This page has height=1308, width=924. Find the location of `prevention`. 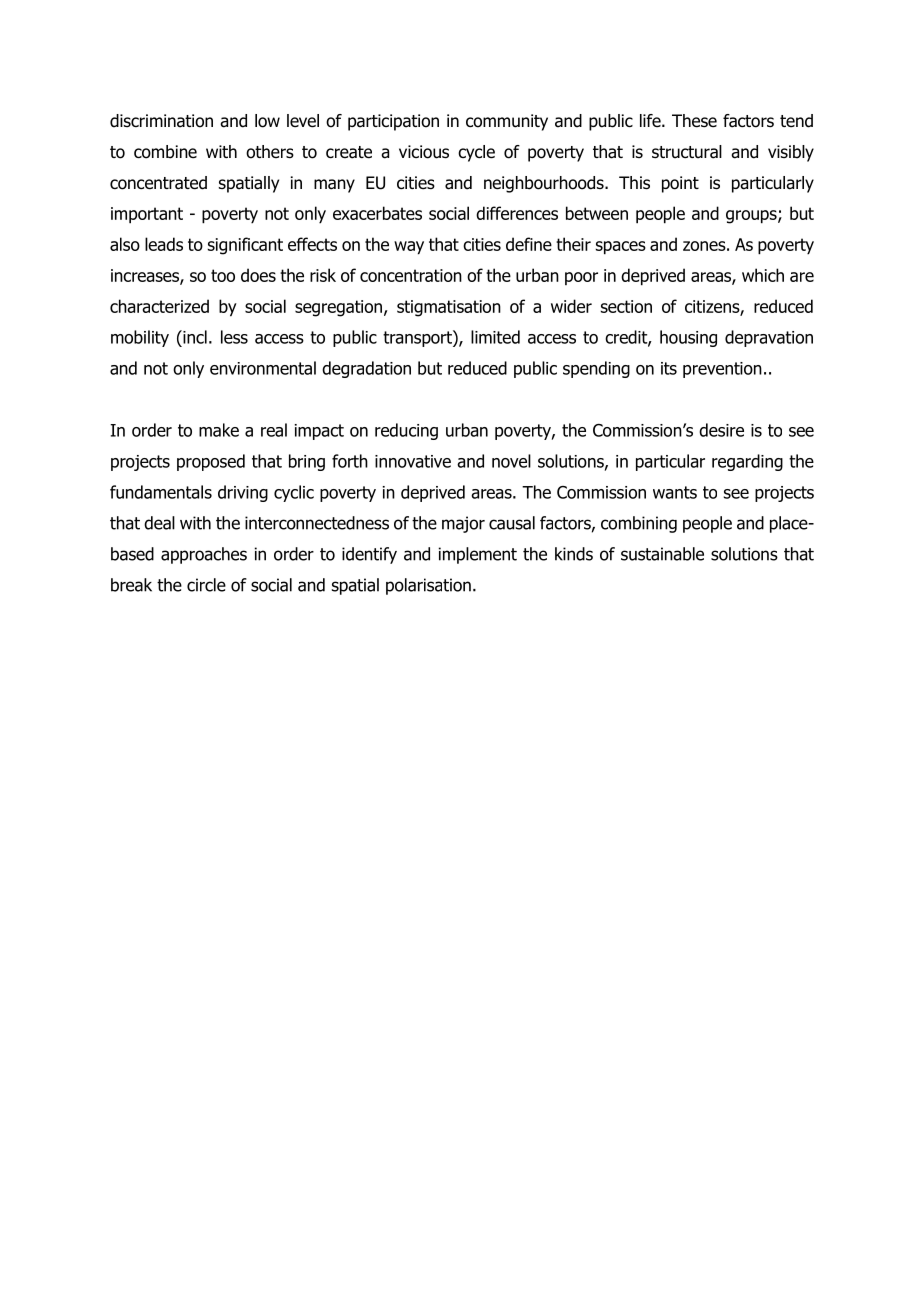

prevention is located at coordinates (722, 370).
